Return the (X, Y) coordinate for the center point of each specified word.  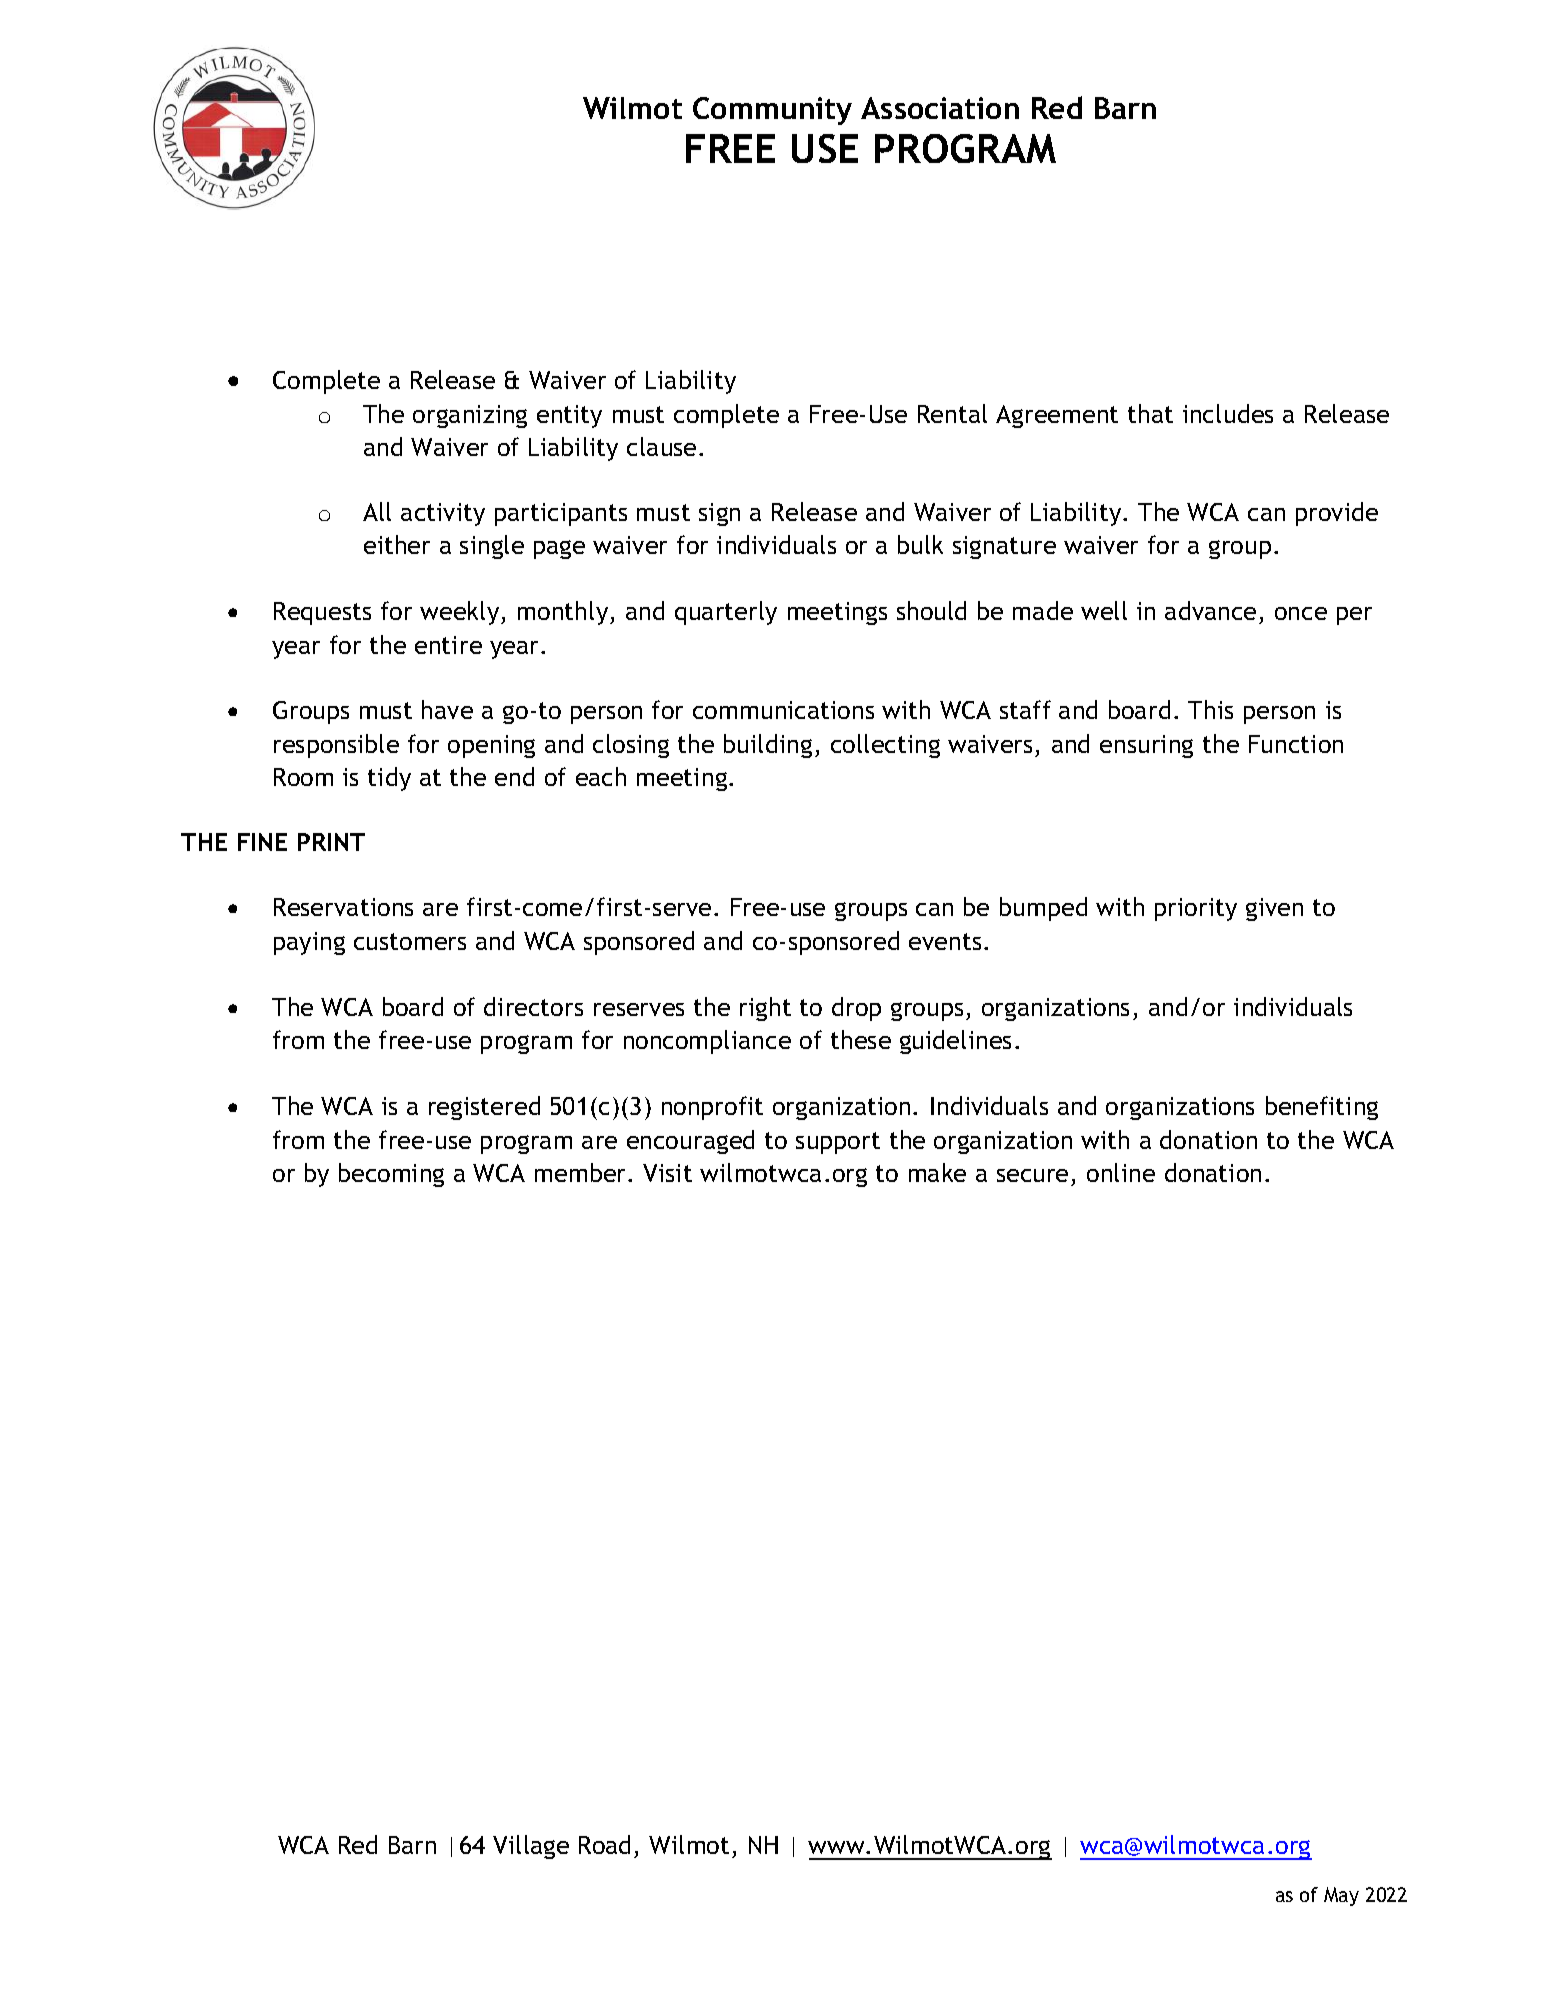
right (765, 1009)
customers (410, 941)
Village (531, 1847)
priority (1196, 909)
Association (940, 108)
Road (604, 1844)
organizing (470, 416)
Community (772, 111)
